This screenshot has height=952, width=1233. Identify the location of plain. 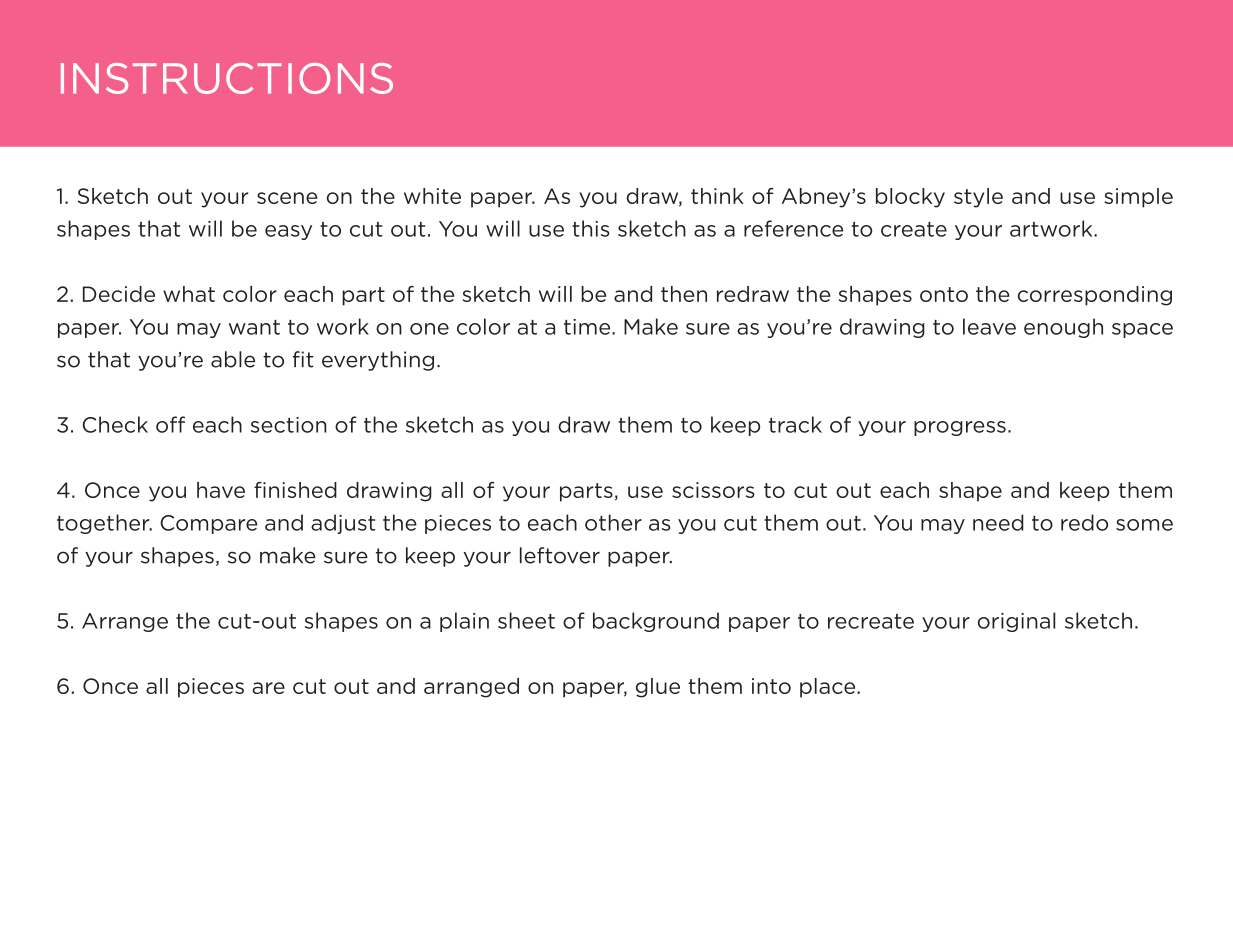
(464, 622).
